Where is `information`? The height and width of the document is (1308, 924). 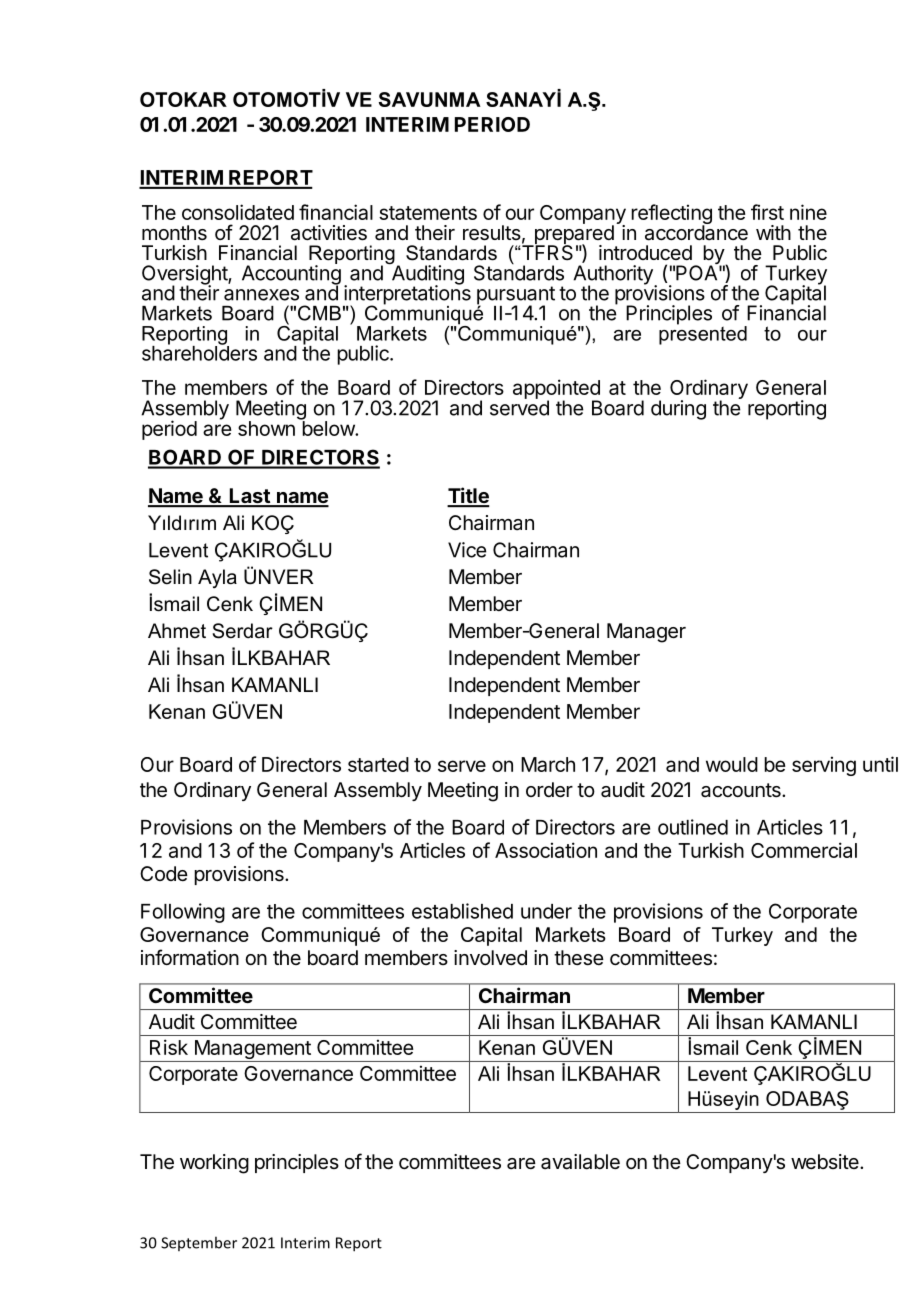
information is located at coordinates (190, 957).
